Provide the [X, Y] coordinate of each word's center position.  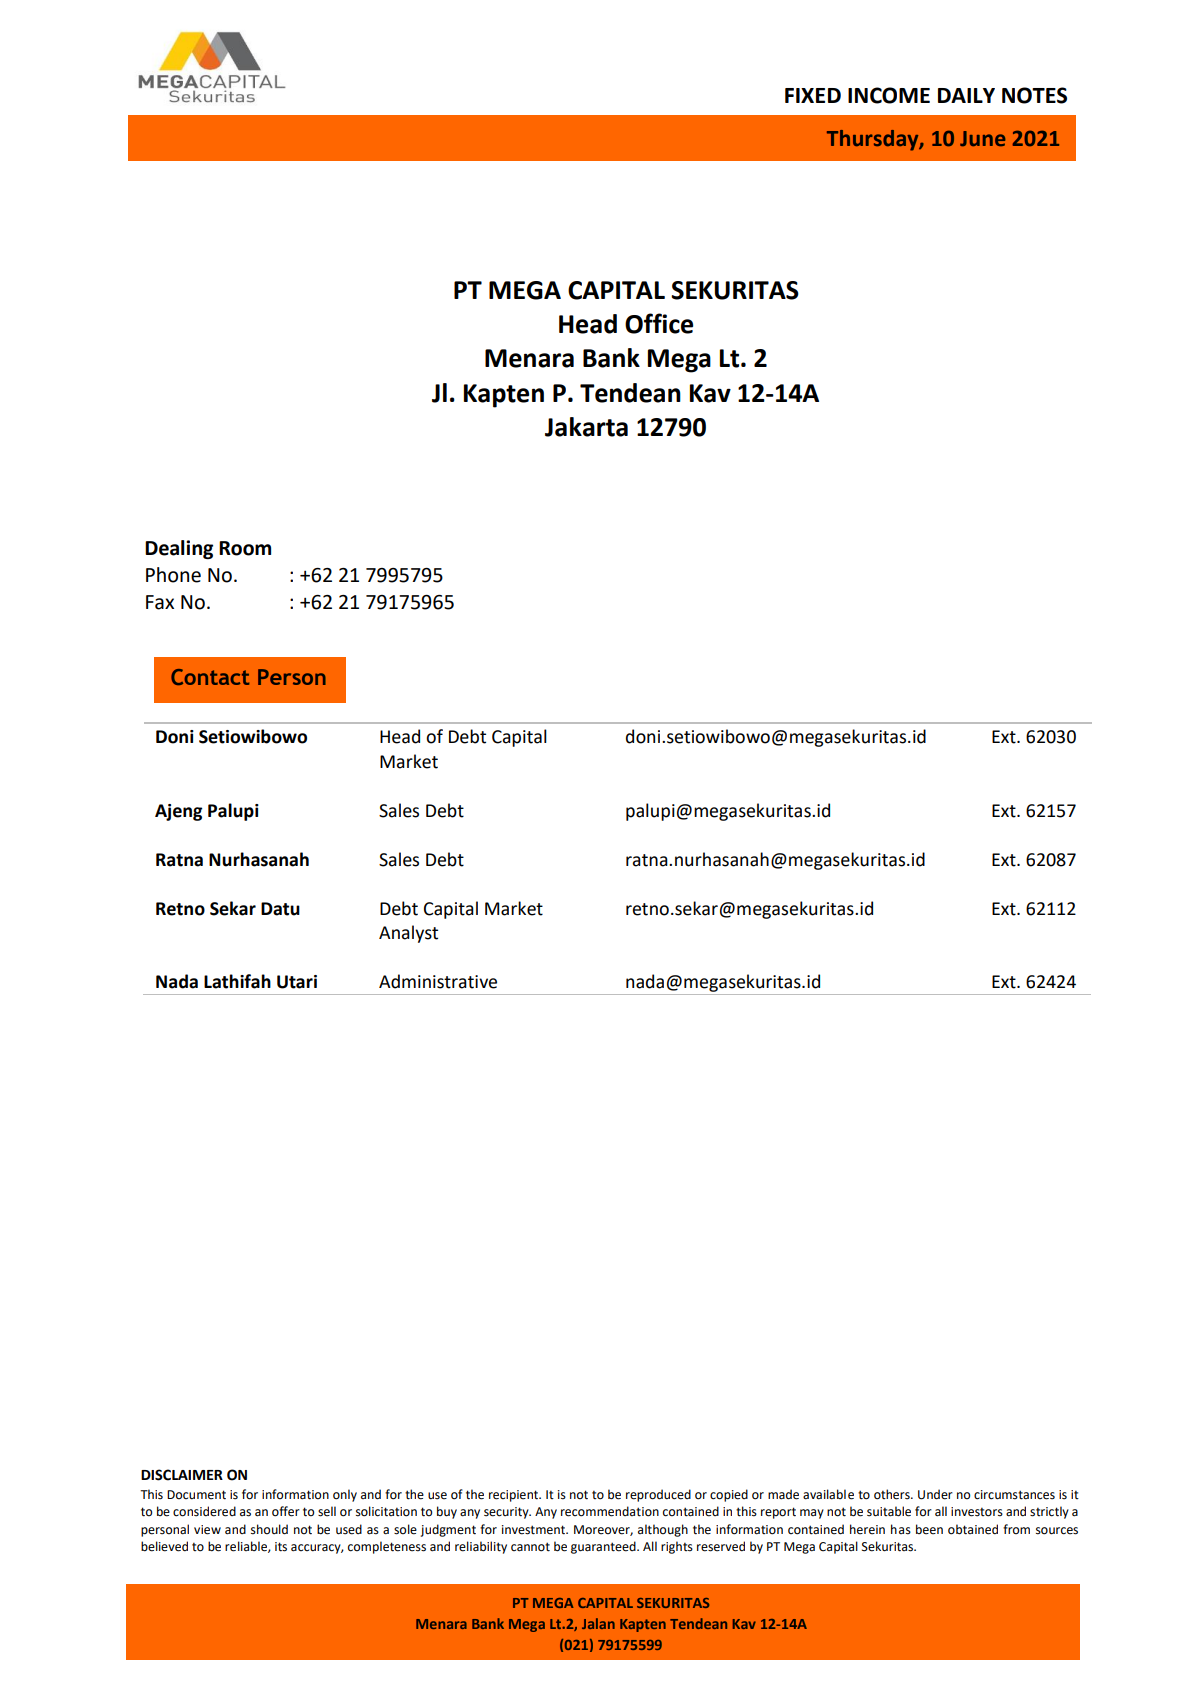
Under [935, 1494]
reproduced [658, 1495]
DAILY [966, 95]
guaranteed [604, 1547]
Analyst [408, 934]
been [929, 1529]
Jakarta [586, 427]
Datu [280, 909]
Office [659, 323]
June [983, 138]
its [281, 1547]
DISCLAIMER [182, 1475]
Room [245, 548]
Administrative [438, 981]
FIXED [813, 95]
